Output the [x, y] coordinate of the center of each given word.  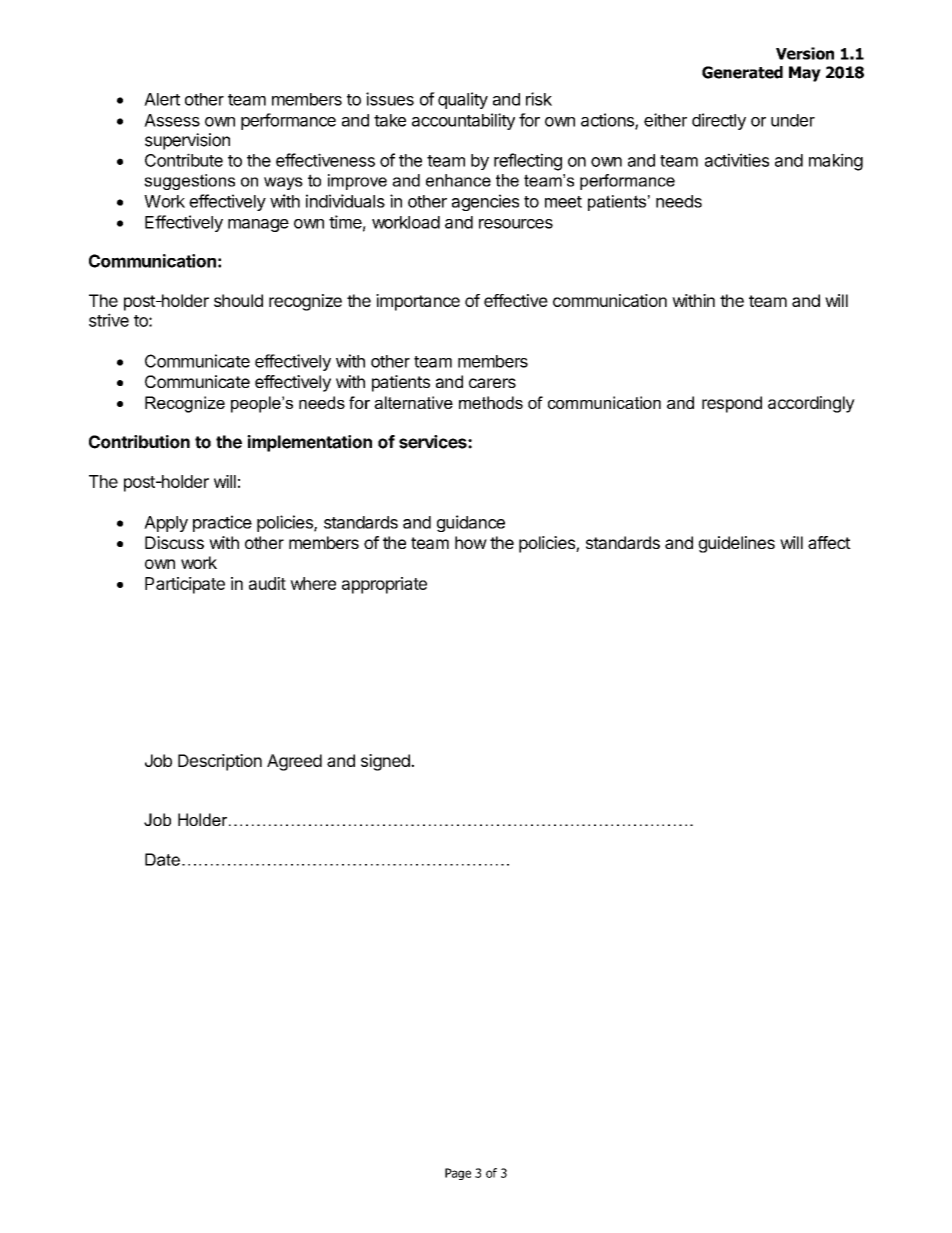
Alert [162, 99]
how [471, 542]
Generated [742, 72]
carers [492, 383]
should [238, 300]
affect [829, 542]
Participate [185, 585]
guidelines [736, 544]
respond [732, 404]
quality [463, 100]
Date [162, 859]
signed [386, 762]
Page [458, 1174]
